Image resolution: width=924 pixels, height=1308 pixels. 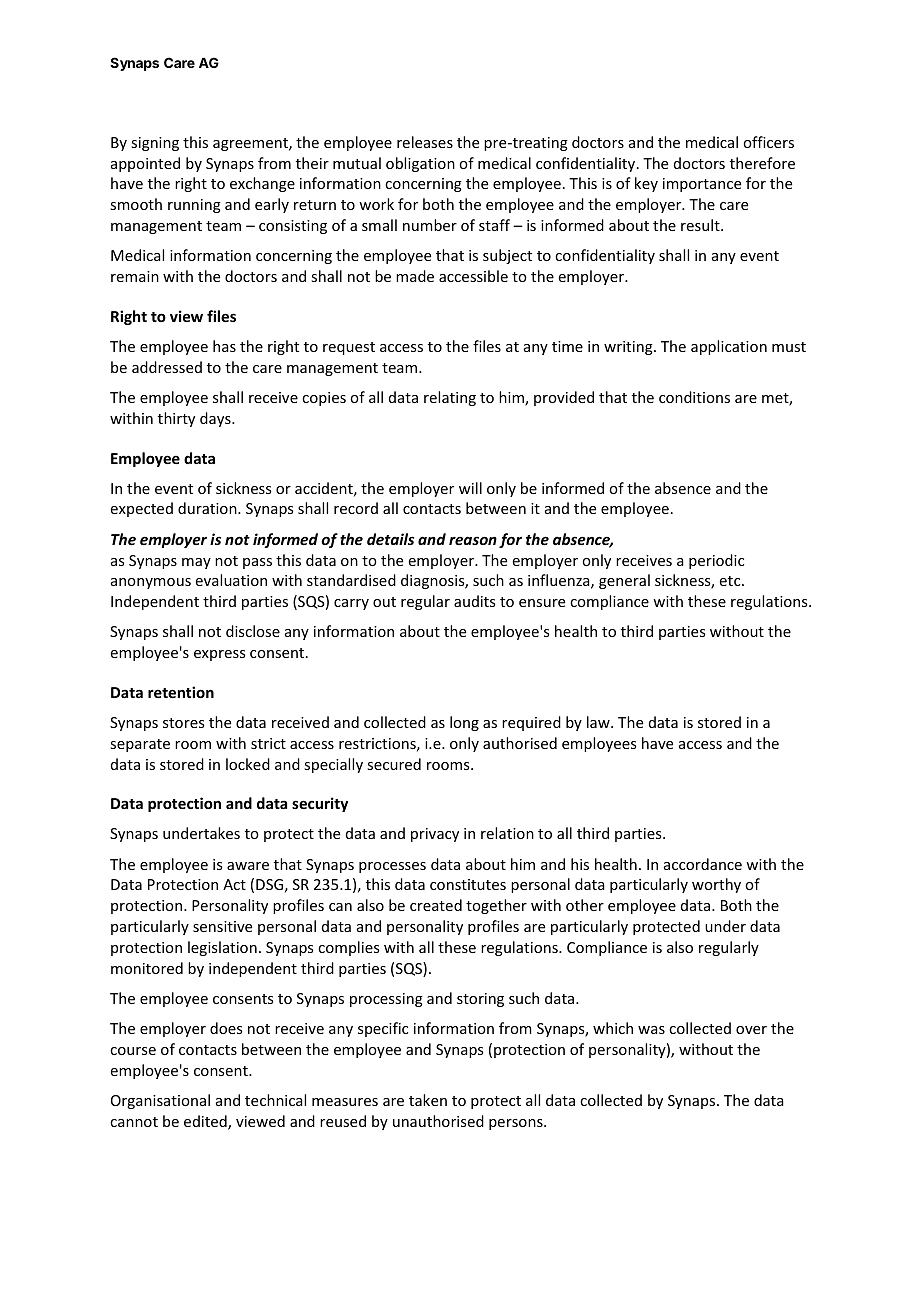 I want to click on aware, so click(x=248, y=866).
